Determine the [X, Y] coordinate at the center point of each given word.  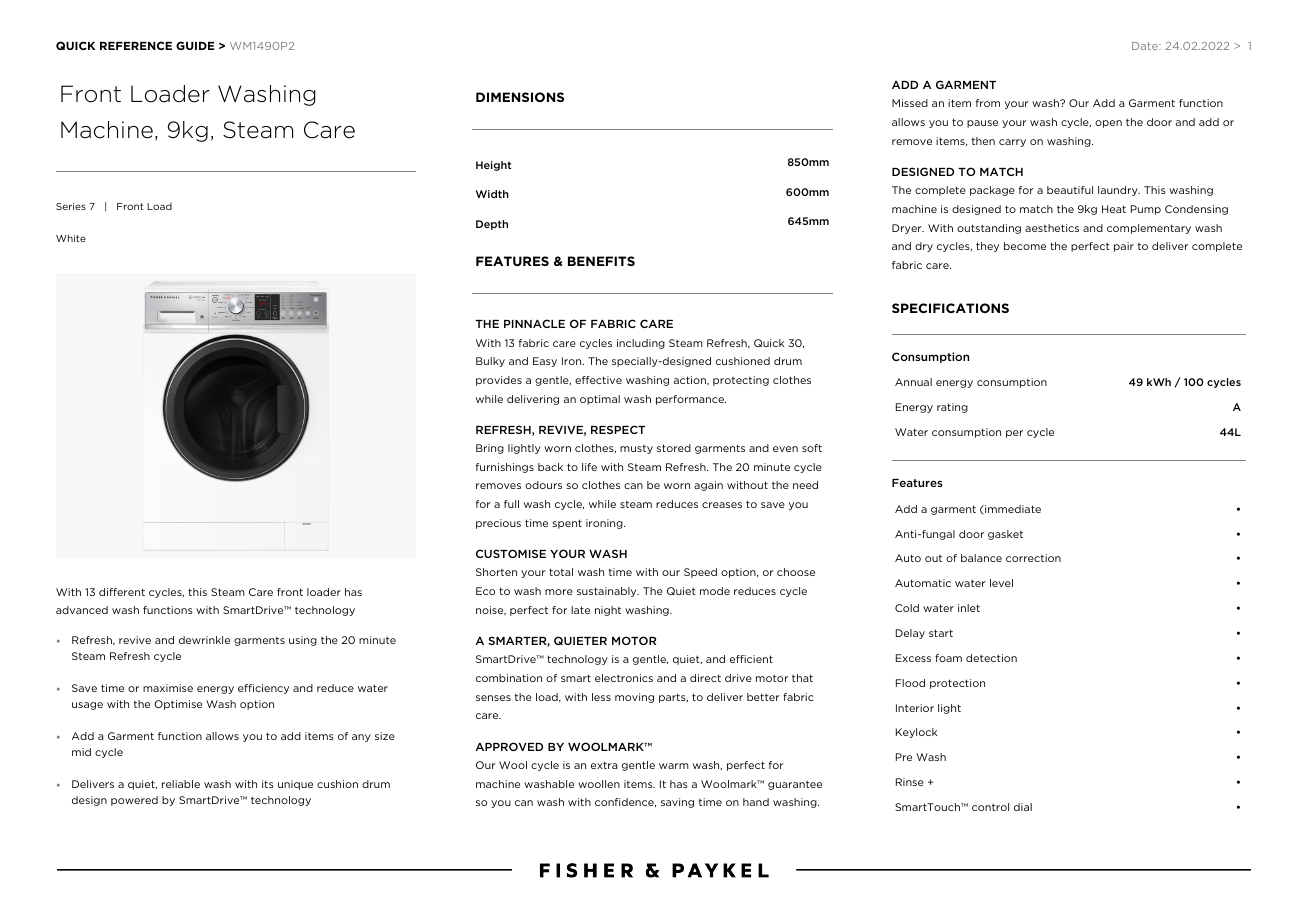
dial [1023, 807]
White [71, 238]
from [988, 103]
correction [1033, 558]
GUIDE [195, 45]
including [641, 344]
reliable [181, 784]
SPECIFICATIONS [950, 308]
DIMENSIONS [520, 97]
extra [604, 765]
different [122, 592]
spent [567, 524]
